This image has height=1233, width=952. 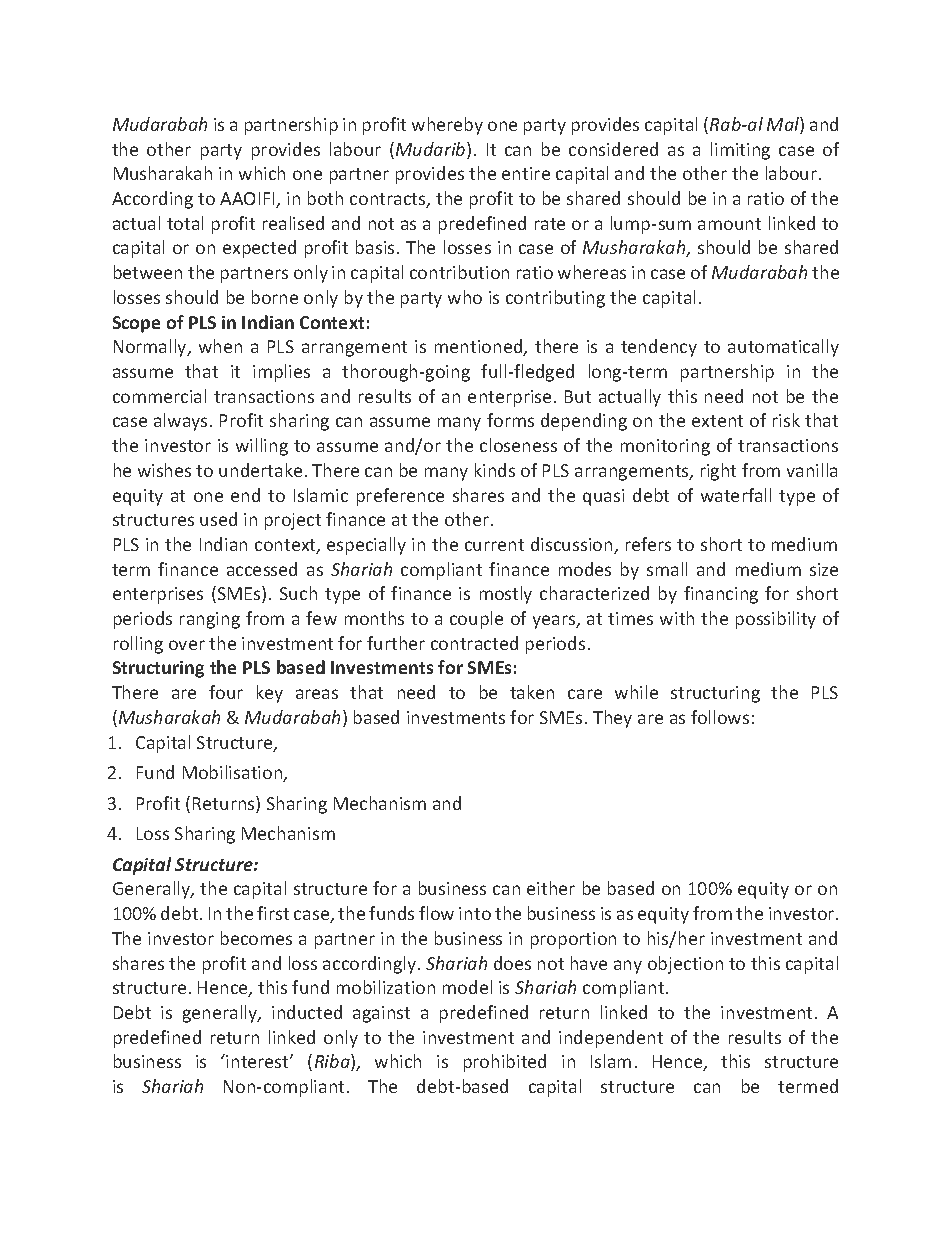 What do you see at coordinates (718, 472) in the image?
I see `right` at bounding box center [718, 472].
